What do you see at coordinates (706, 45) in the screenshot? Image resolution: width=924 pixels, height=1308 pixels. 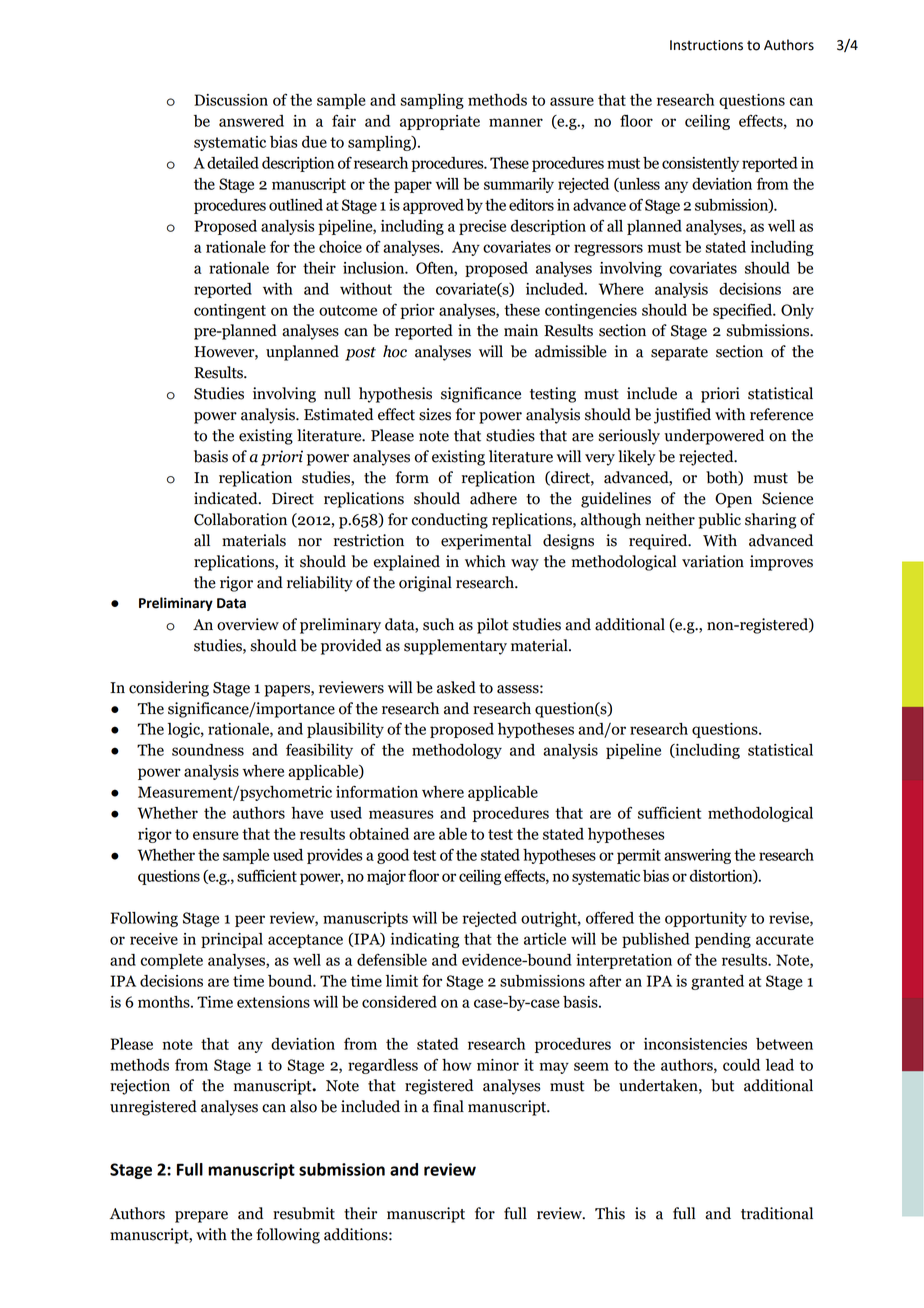 I see `Instructions` at bounding box center [706, 45].
